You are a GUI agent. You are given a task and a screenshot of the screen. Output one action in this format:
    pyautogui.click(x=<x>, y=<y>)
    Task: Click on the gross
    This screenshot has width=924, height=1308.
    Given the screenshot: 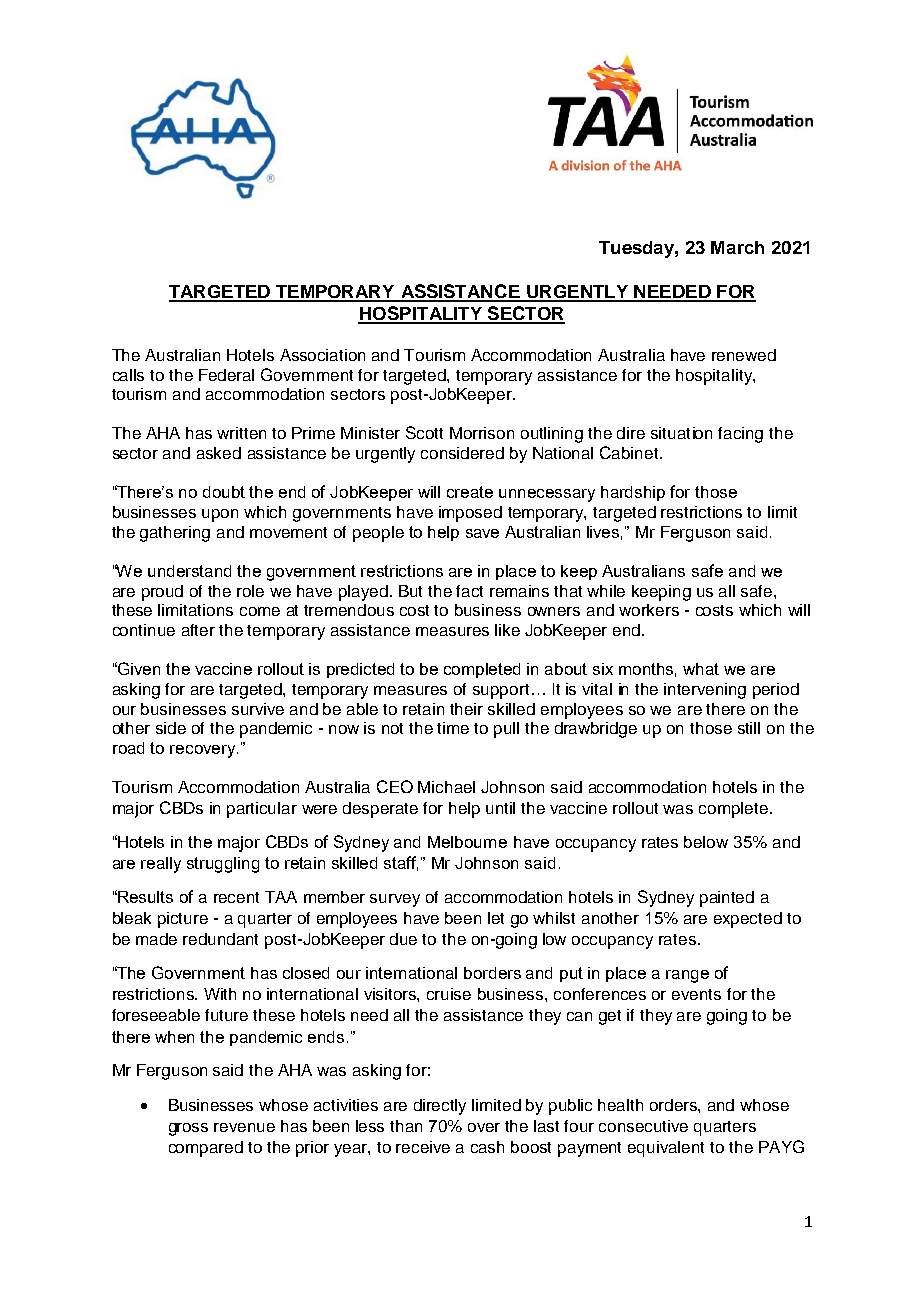 What is the action you would take?
    pyautogui.click(x=188, y=1129)
